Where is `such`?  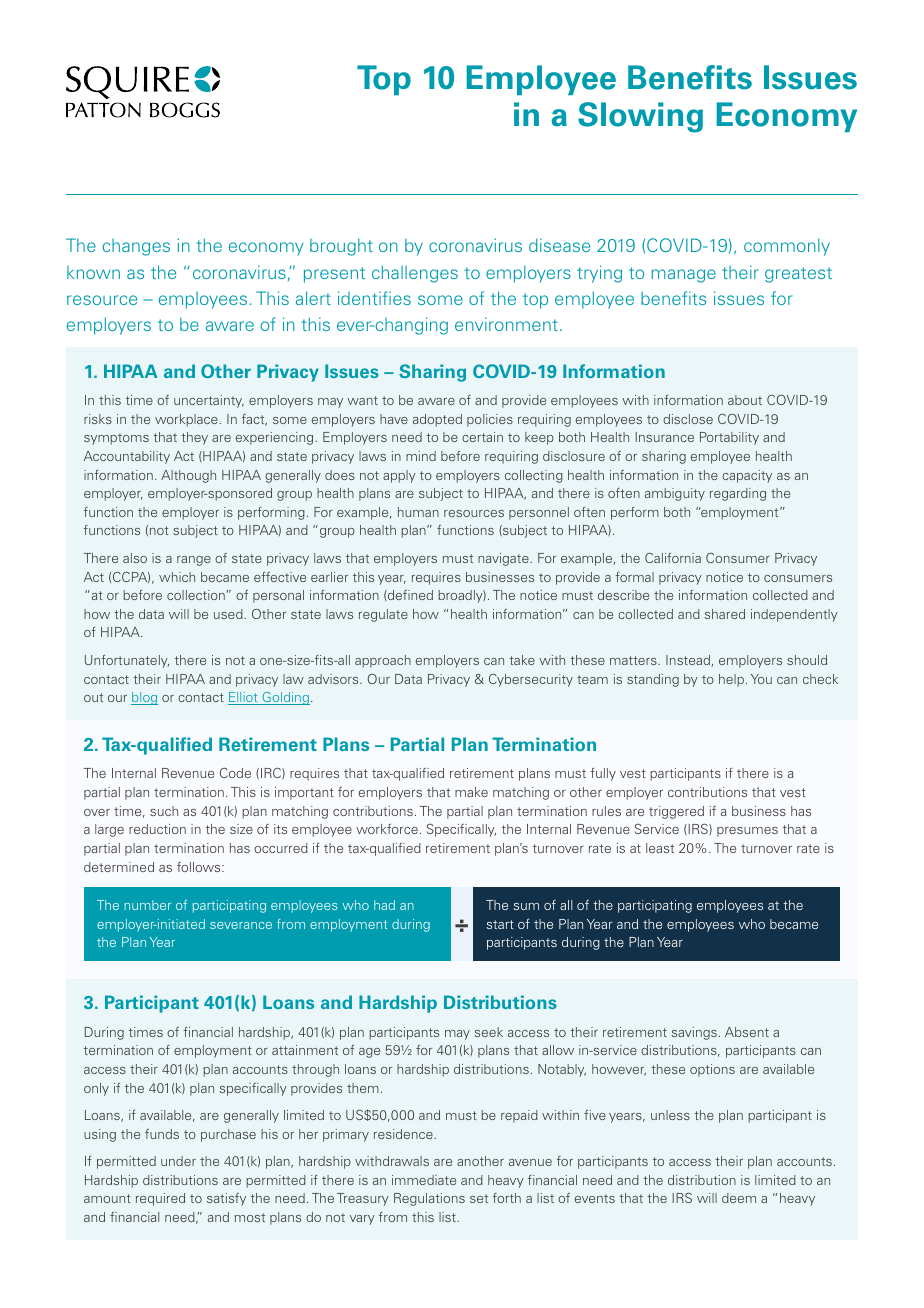 such is located at coordinates (164, 811).
